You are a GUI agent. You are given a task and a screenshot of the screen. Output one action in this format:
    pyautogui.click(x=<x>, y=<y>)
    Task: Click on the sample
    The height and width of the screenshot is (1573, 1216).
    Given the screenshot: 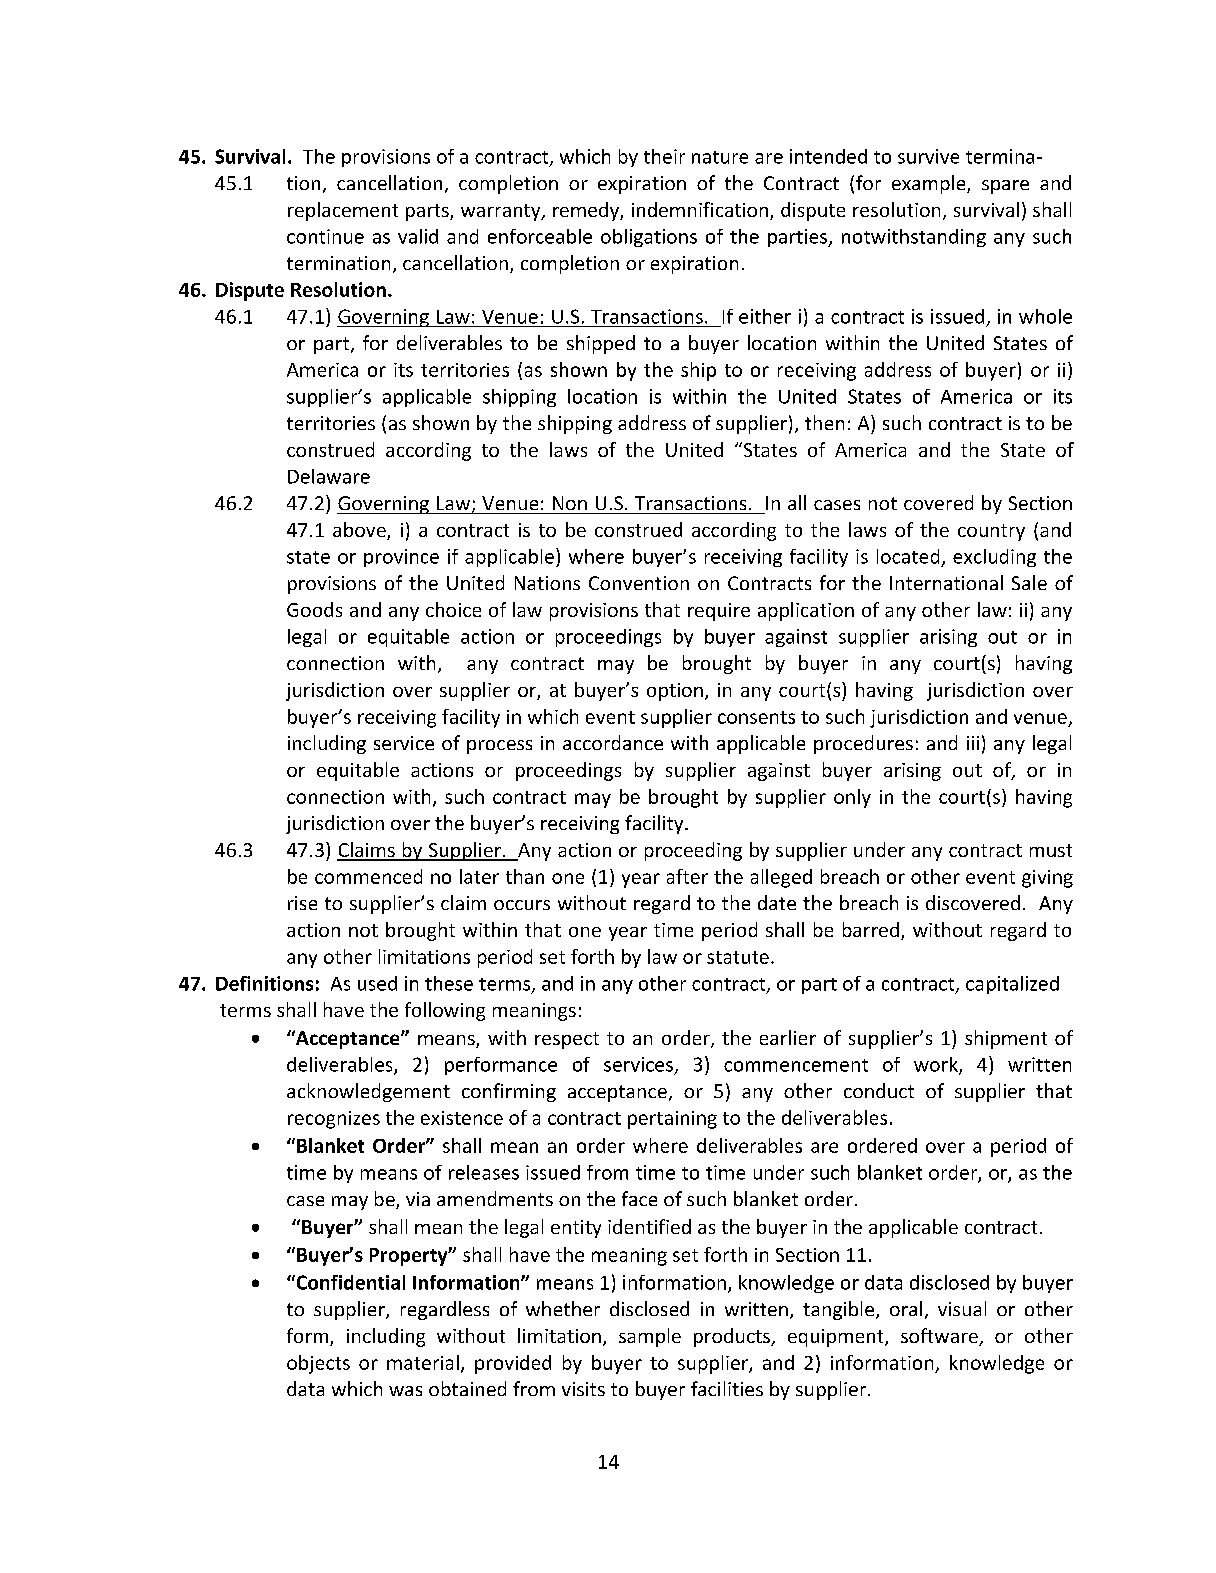 What is the action you would take?
    pyautogui.click(x=650, y=1337)
